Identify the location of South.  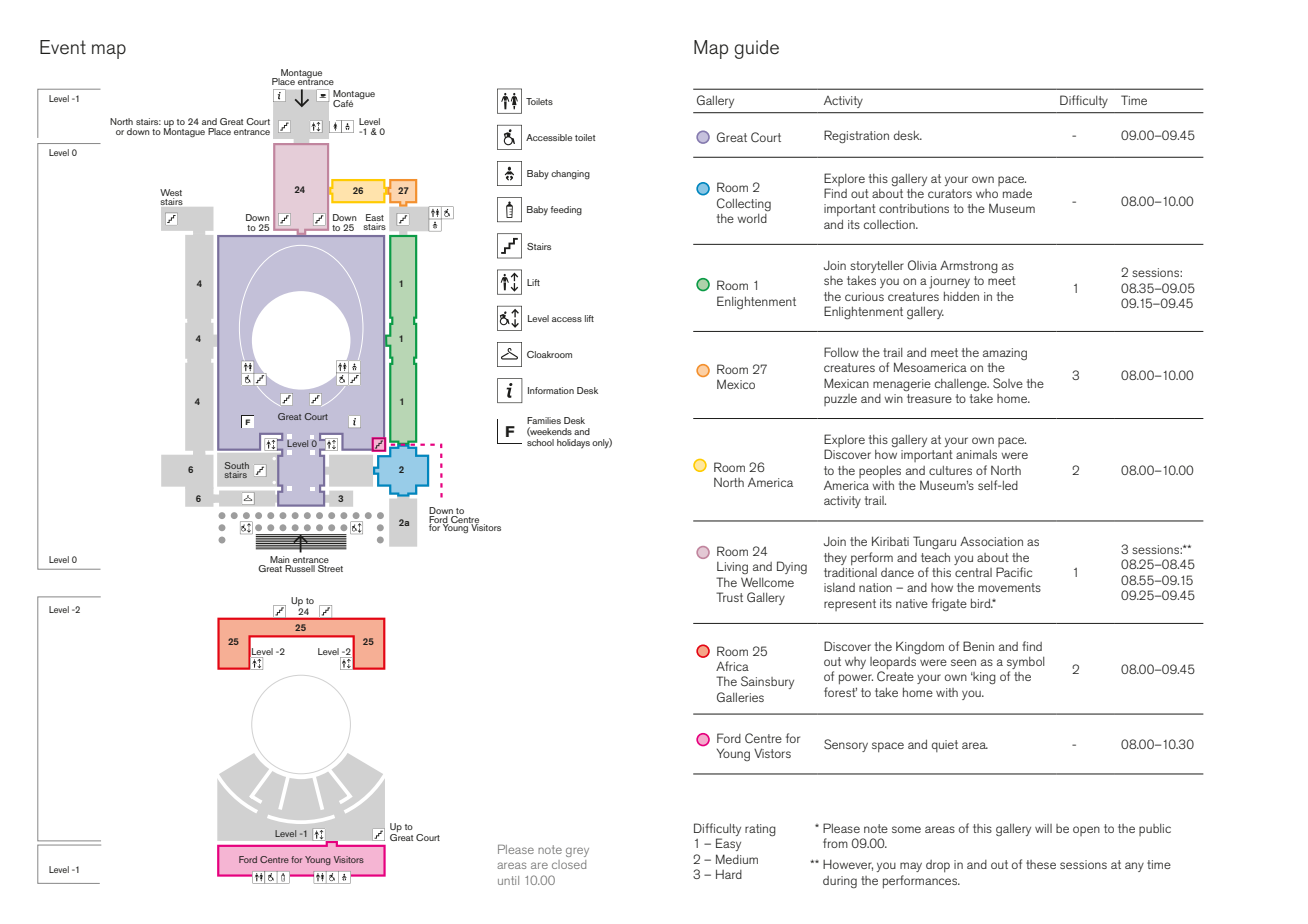
(237, 467).
